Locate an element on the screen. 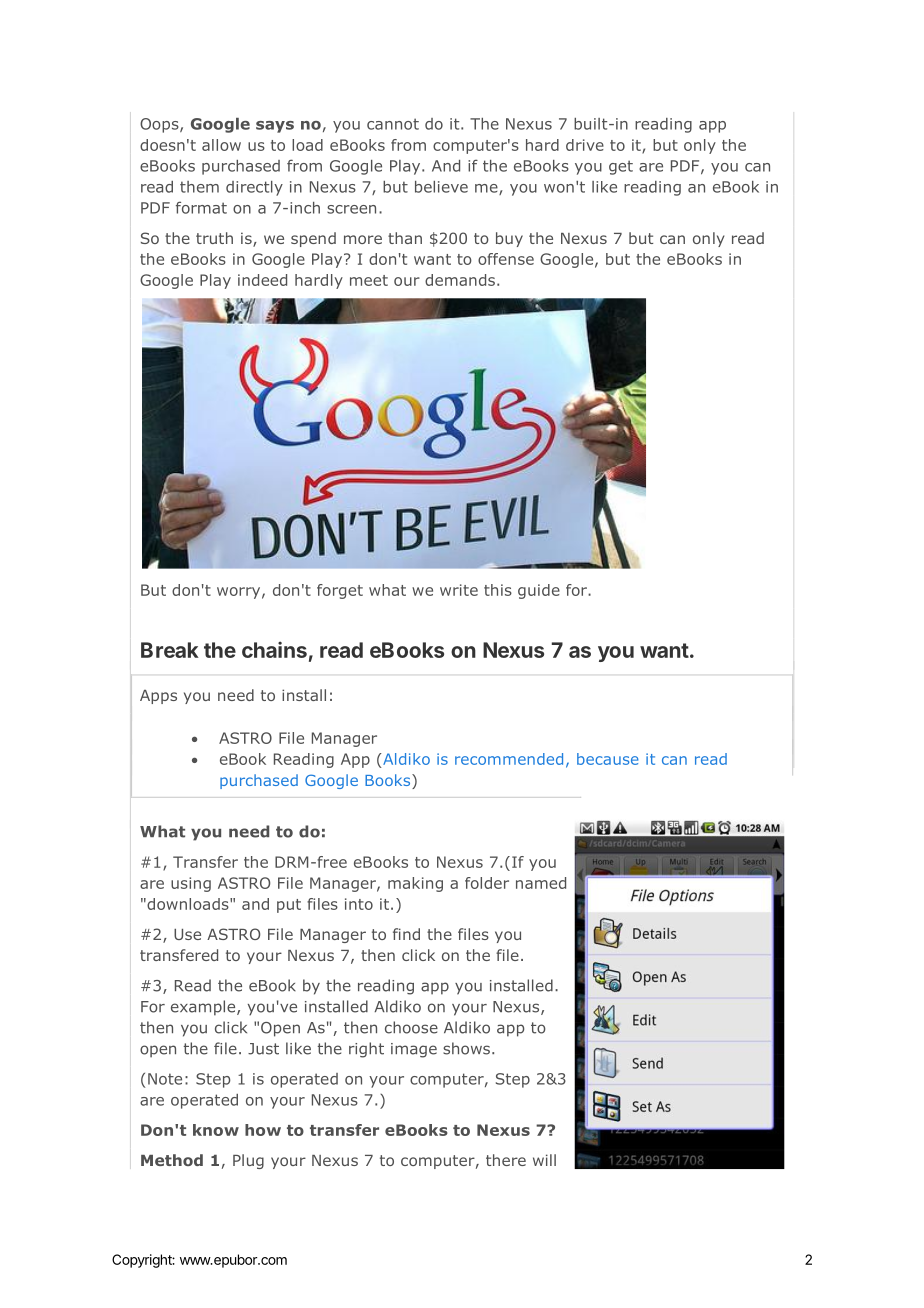 The image size is (924, 1308). into is located at coordinates (359, 904).
